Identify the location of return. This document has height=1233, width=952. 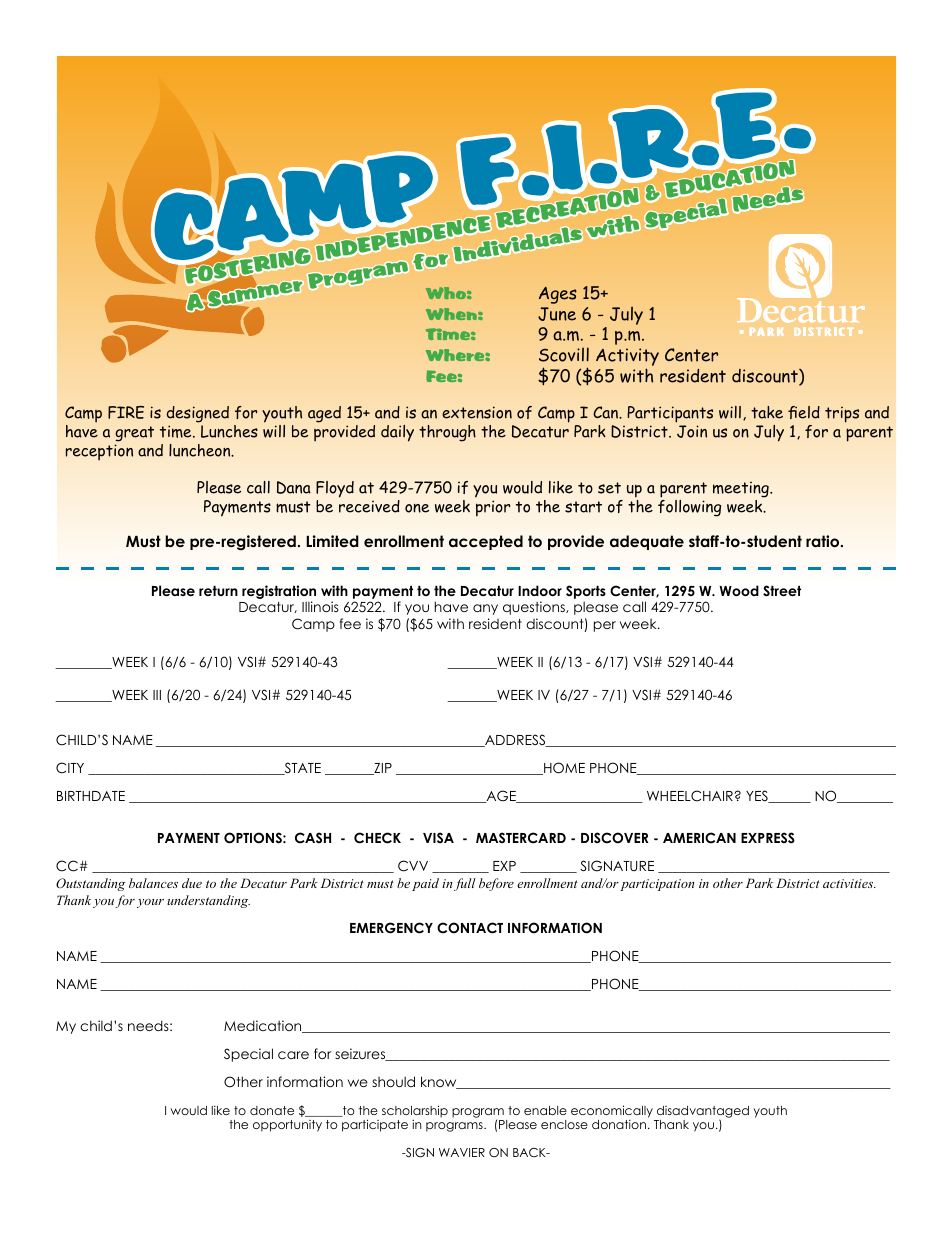
(218, 591).
